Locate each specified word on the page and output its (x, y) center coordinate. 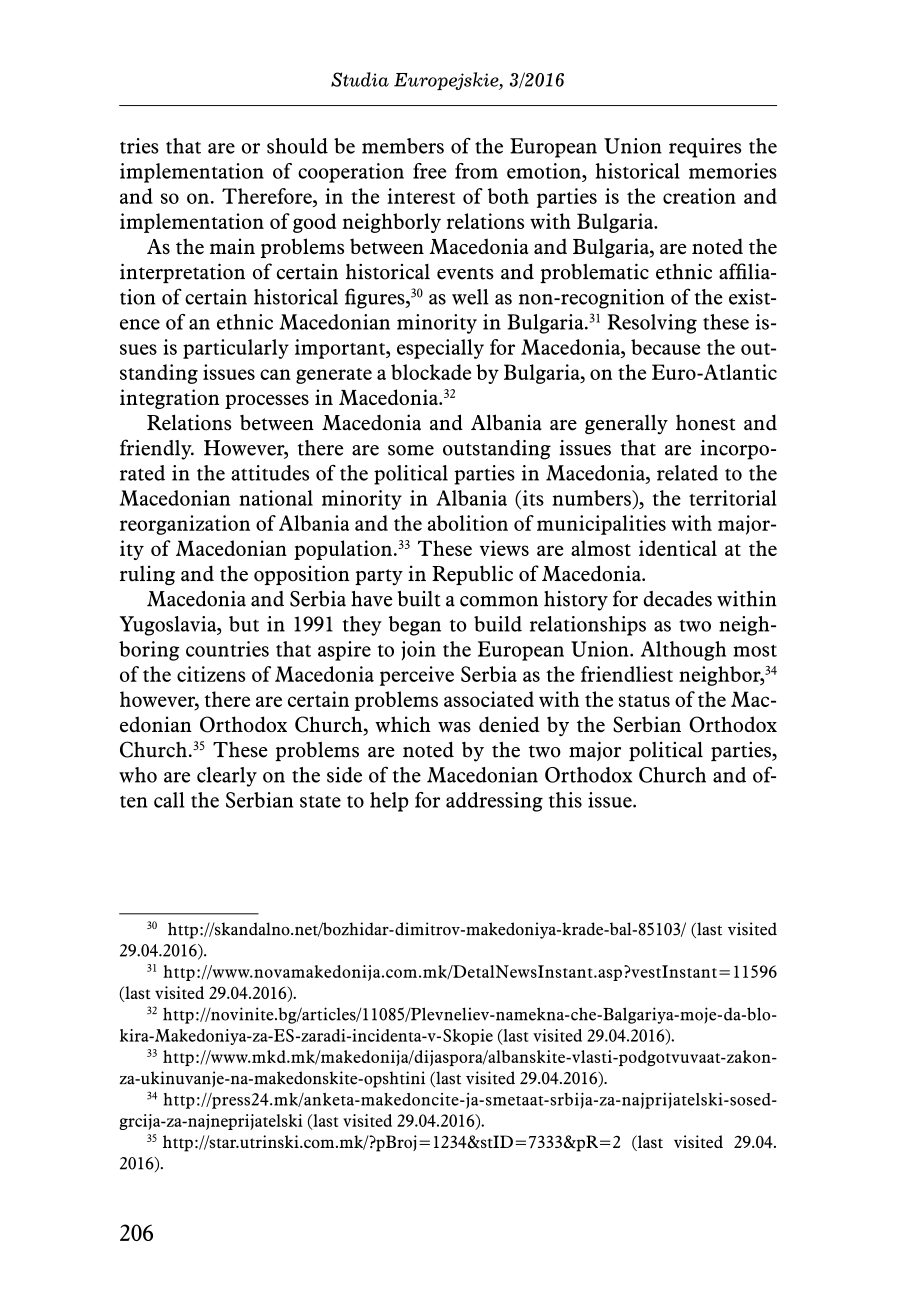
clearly (227, 777)
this (565, 800)
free (429, 171)
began (415, 626)
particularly (236, 349)
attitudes (270, 473)
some (411, 450)
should (297, 146)
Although (683, 651)
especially (440, 349)
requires (705, 148)
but (244, 624)
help (389, 802)
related (687, 473)
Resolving (652, 324)
